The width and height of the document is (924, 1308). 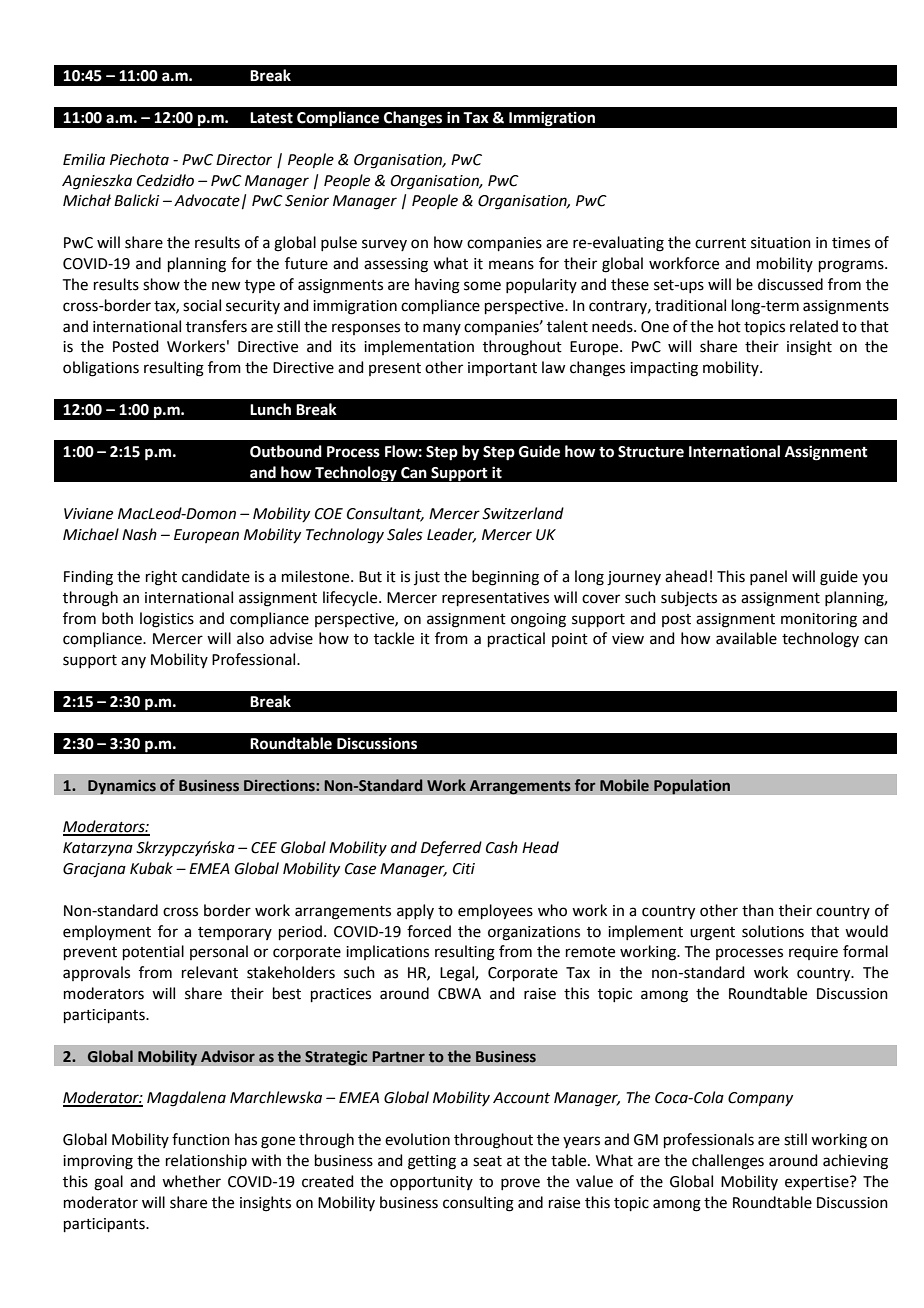 What do you see at coordinates (516, 639) in the document?
I see `practical` at bounding box center [516, 639].
